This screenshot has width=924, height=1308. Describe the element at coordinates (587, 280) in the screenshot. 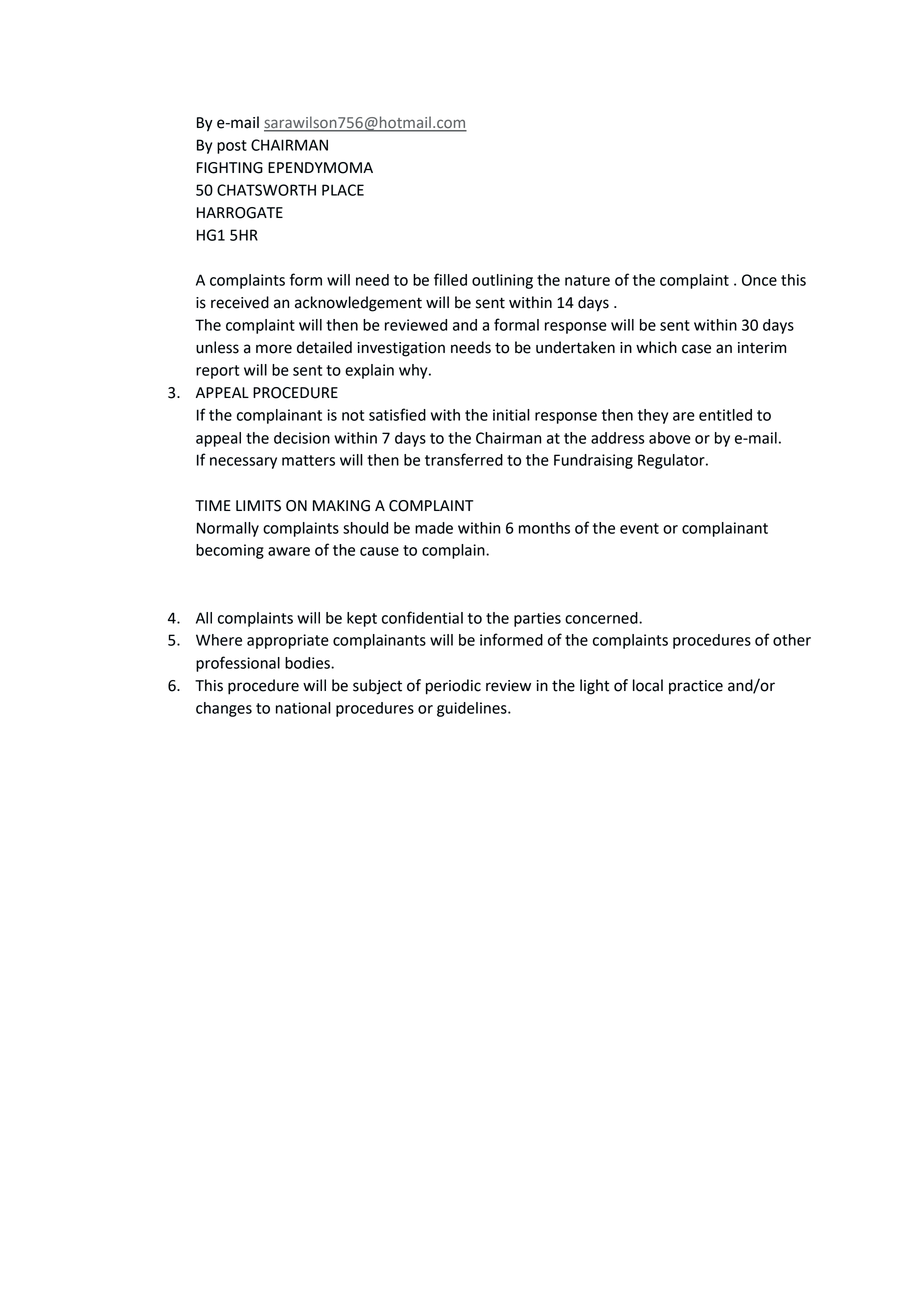

I see `nature` at that location.
